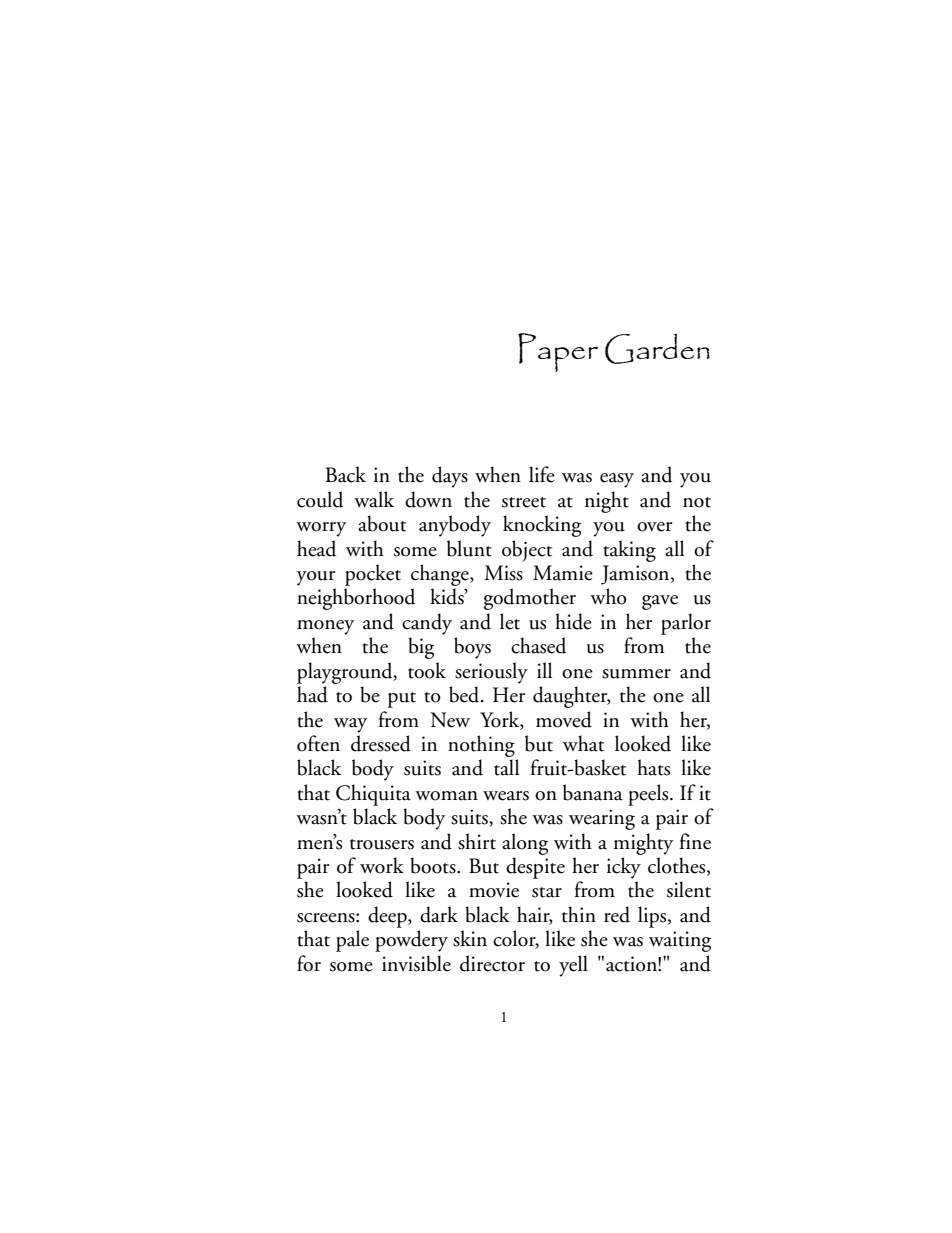  What do you see at coordinates (492, 963) in the screenshot?
I see `director` at bounding box center [492, 963].
